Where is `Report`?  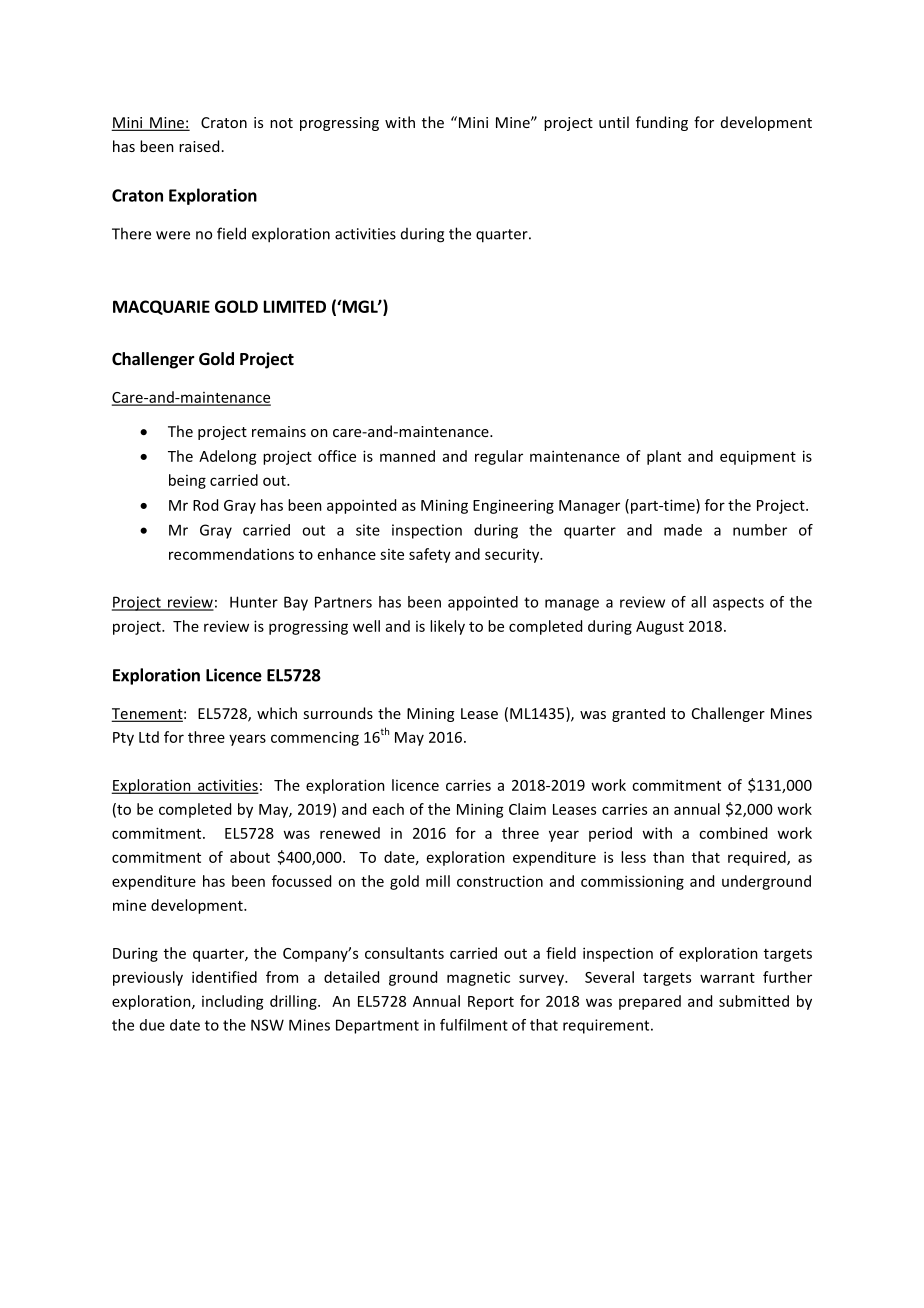
Report is located at coordinates (491, 1003).
